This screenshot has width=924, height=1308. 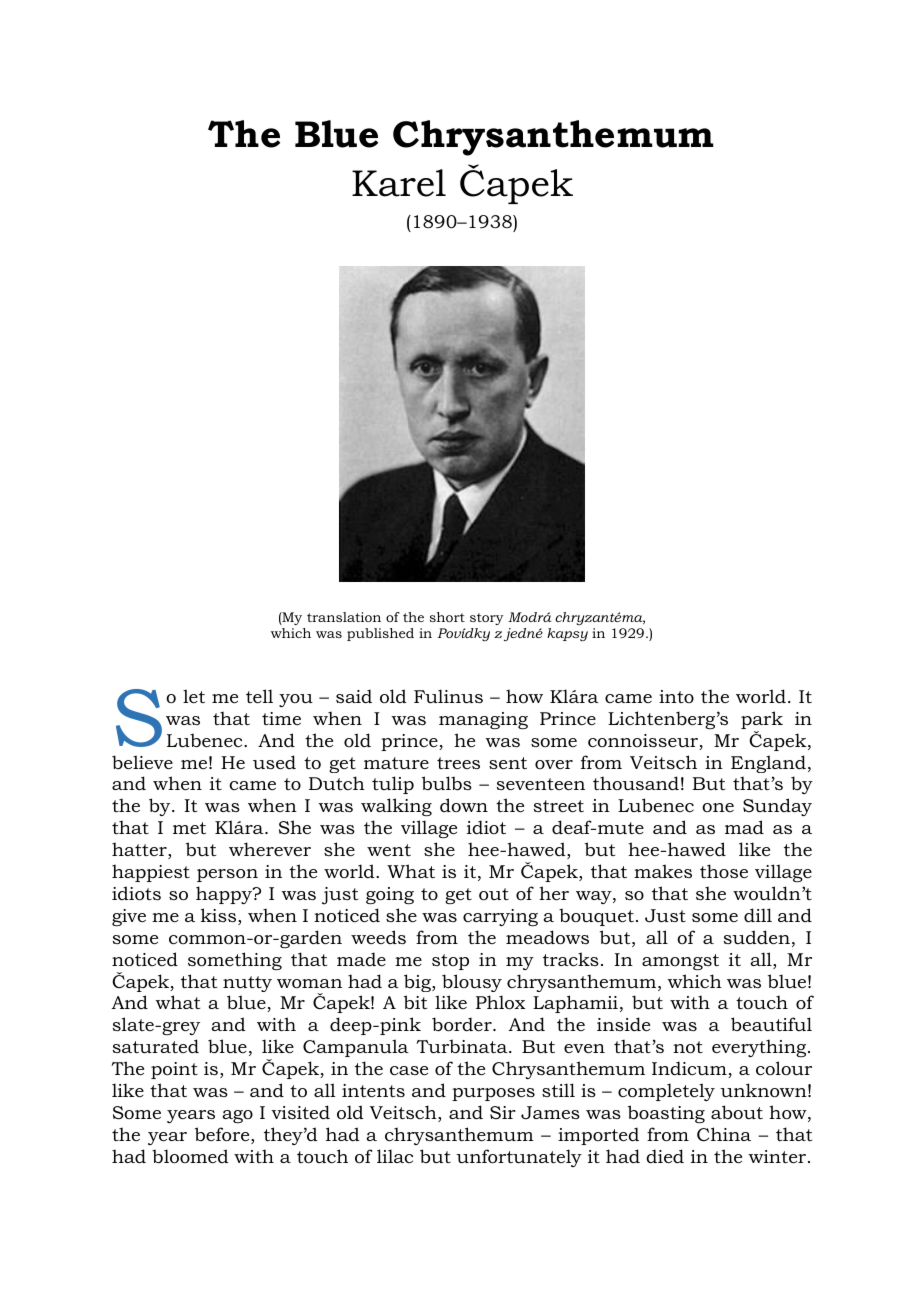 What do you see at coordinates (447, 617) in the screenshot?
I see `short` at bounding box center [447, 617].
